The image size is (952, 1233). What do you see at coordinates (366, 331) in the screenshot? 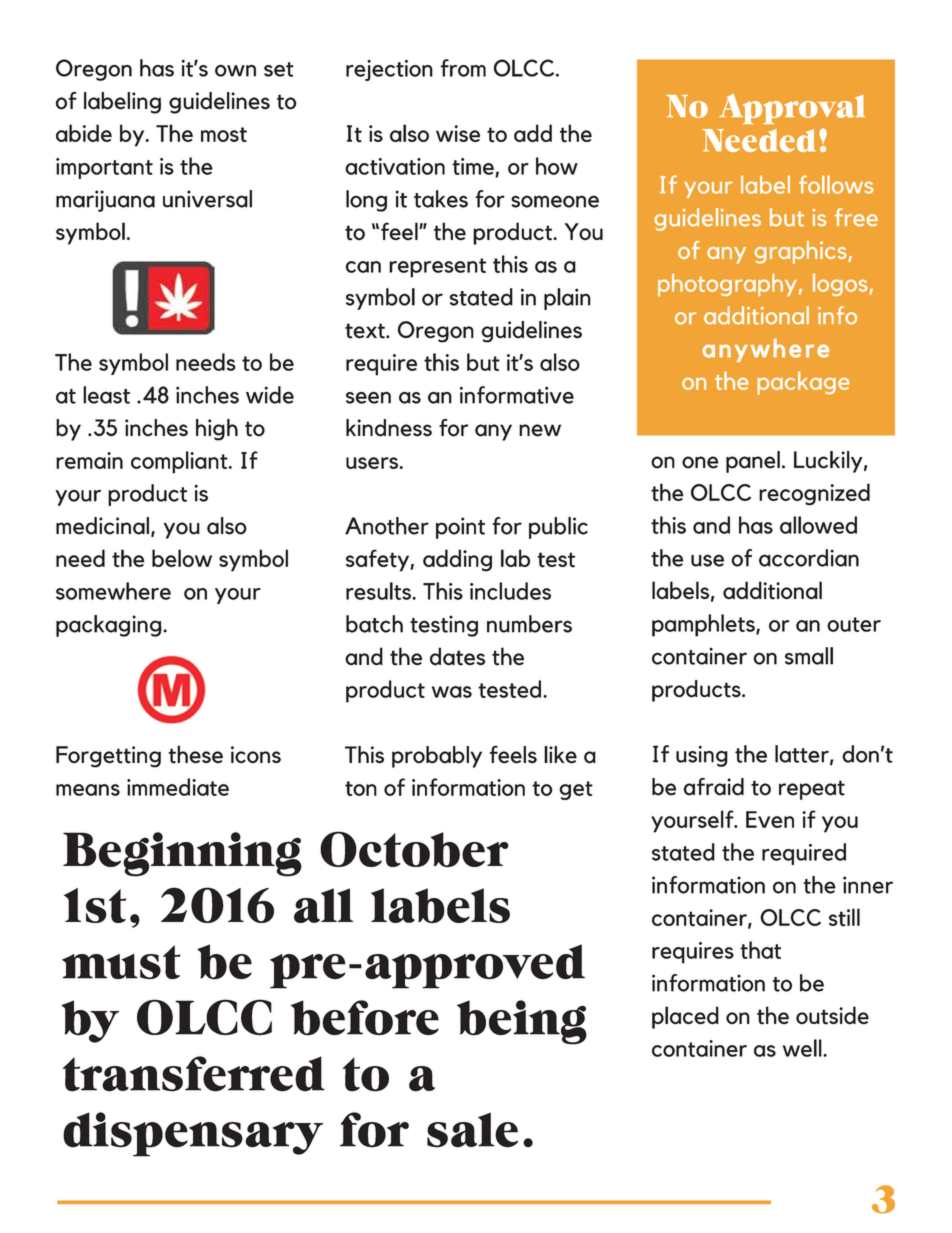
I see `text` at bounding box center [366, 331].
